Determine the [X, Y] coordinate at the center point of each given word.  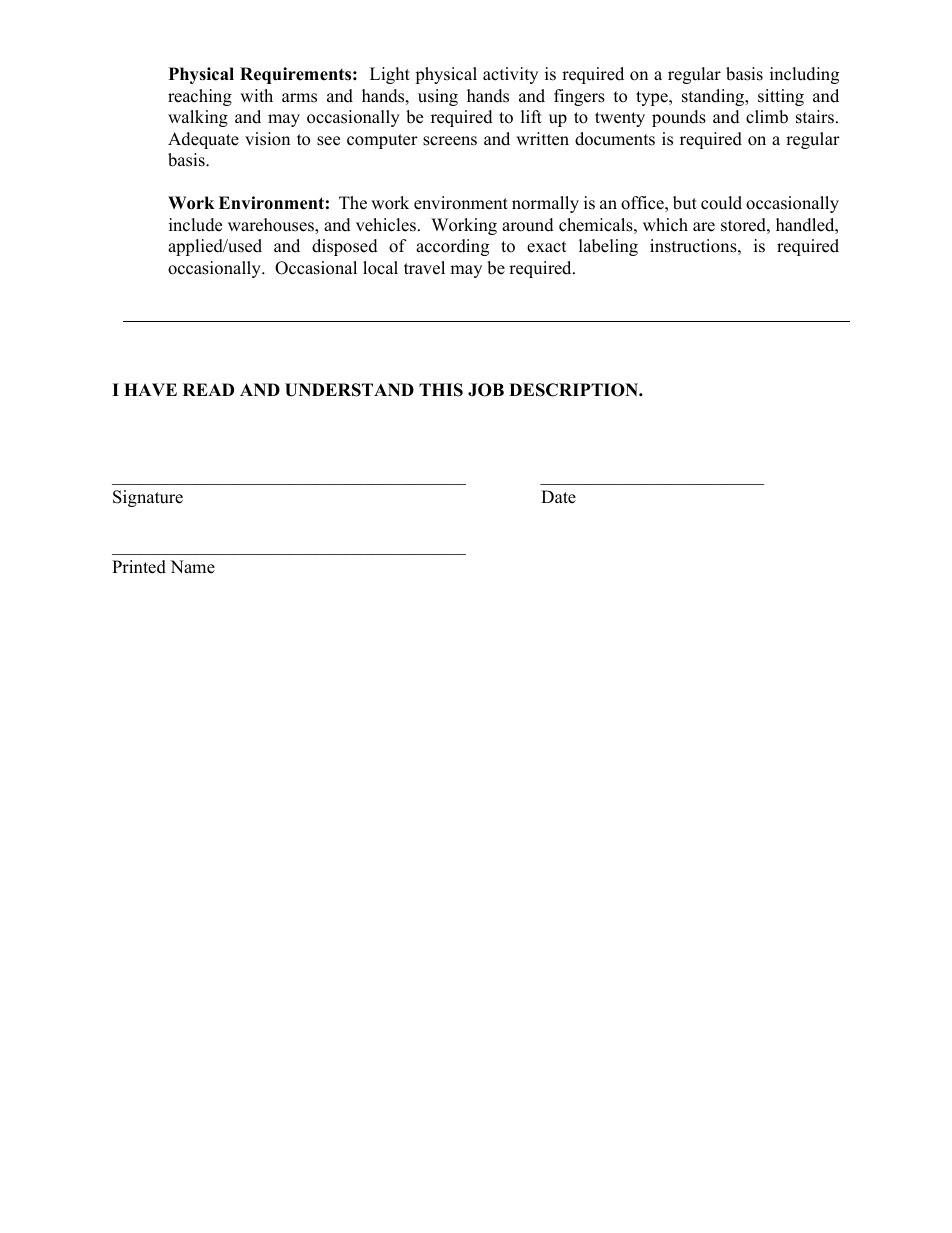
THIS [441, 390]
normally [545, 204]
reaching [200, 97]
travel [424, 268]
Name [192, 567]
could [721, 203]
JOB [486, 390]
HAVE [150, 389]
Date [558, 497]
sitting [781, 97]
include [195, 225]
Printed [139, 567]
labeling [608, 247]
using [438, 97]
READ [208, 389]
